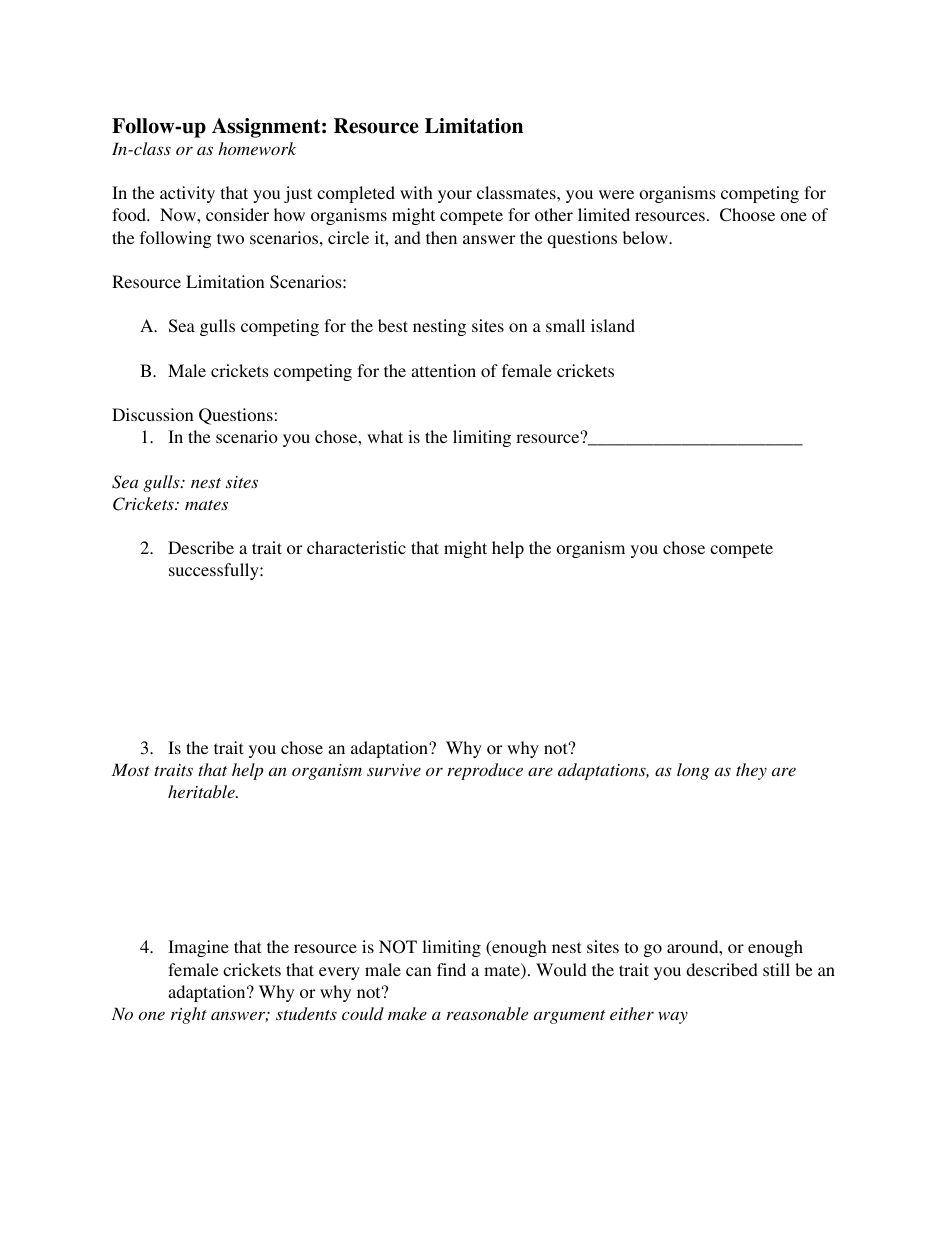 This image has height=1233, width=952. Describe the element at coordinates (673, 1018) in the image. I see `way` at that location.
